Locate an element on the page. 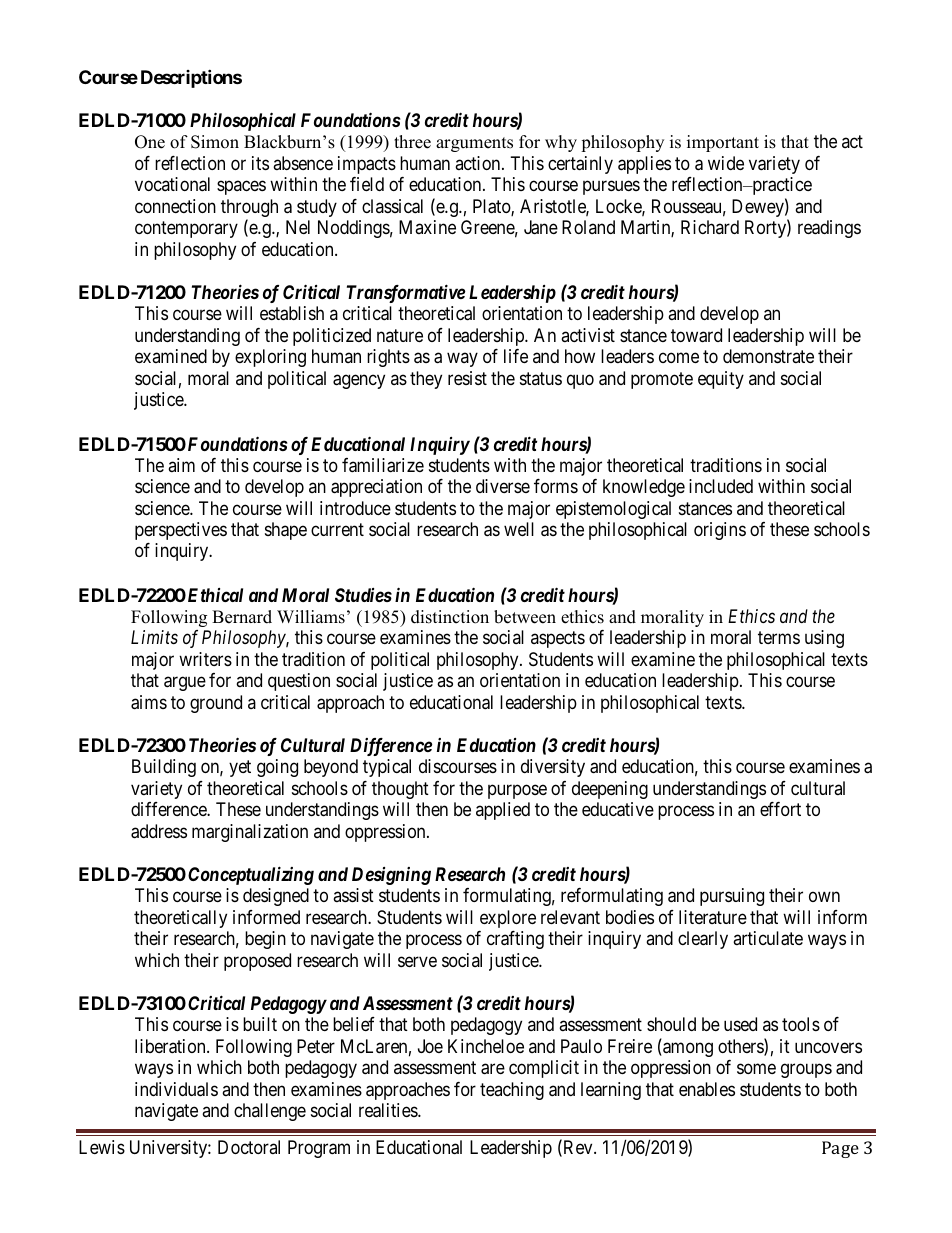 This document has width=952, height=1233. wide is located at coordinates (726, 163).
